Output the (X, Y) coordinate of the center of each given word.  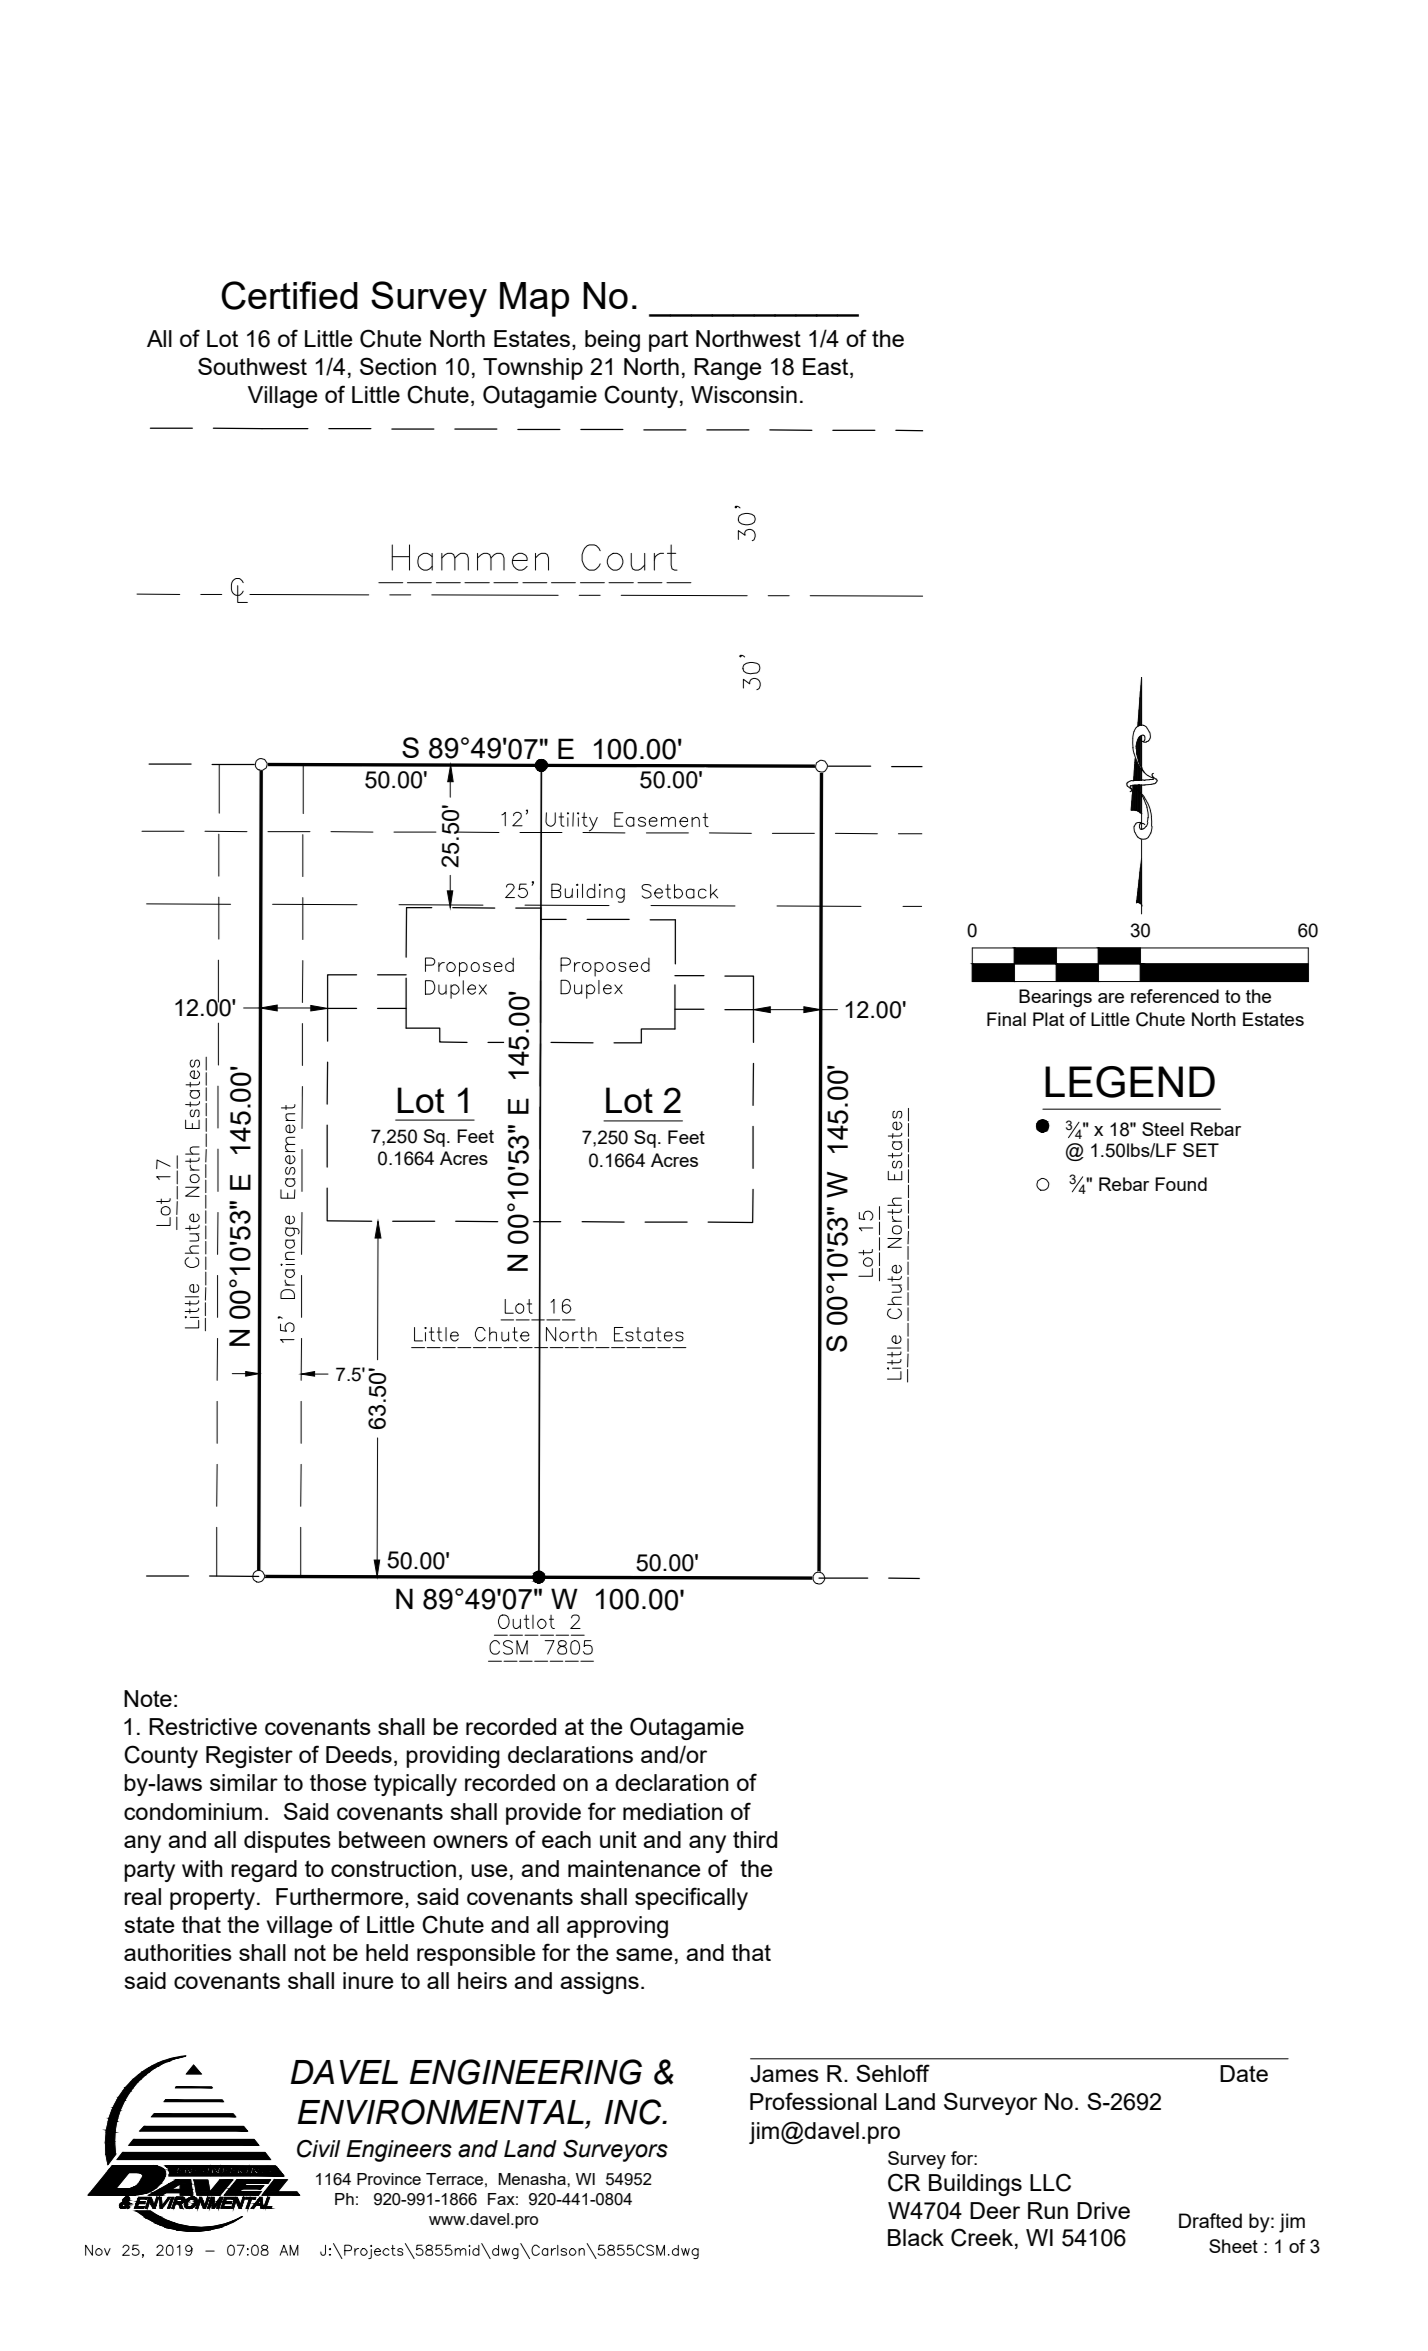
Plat (1048, 1019)
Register (249, 1757)
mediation (673, 1811)
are (1111, 998)
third (755, 1839)
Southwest (252, 366)
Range (728, 369)
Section (398, 366)
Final (1006, 1019)
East (827, 368)
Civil (318, 2149)
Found (1181, 1184)
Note (148, 1698)
